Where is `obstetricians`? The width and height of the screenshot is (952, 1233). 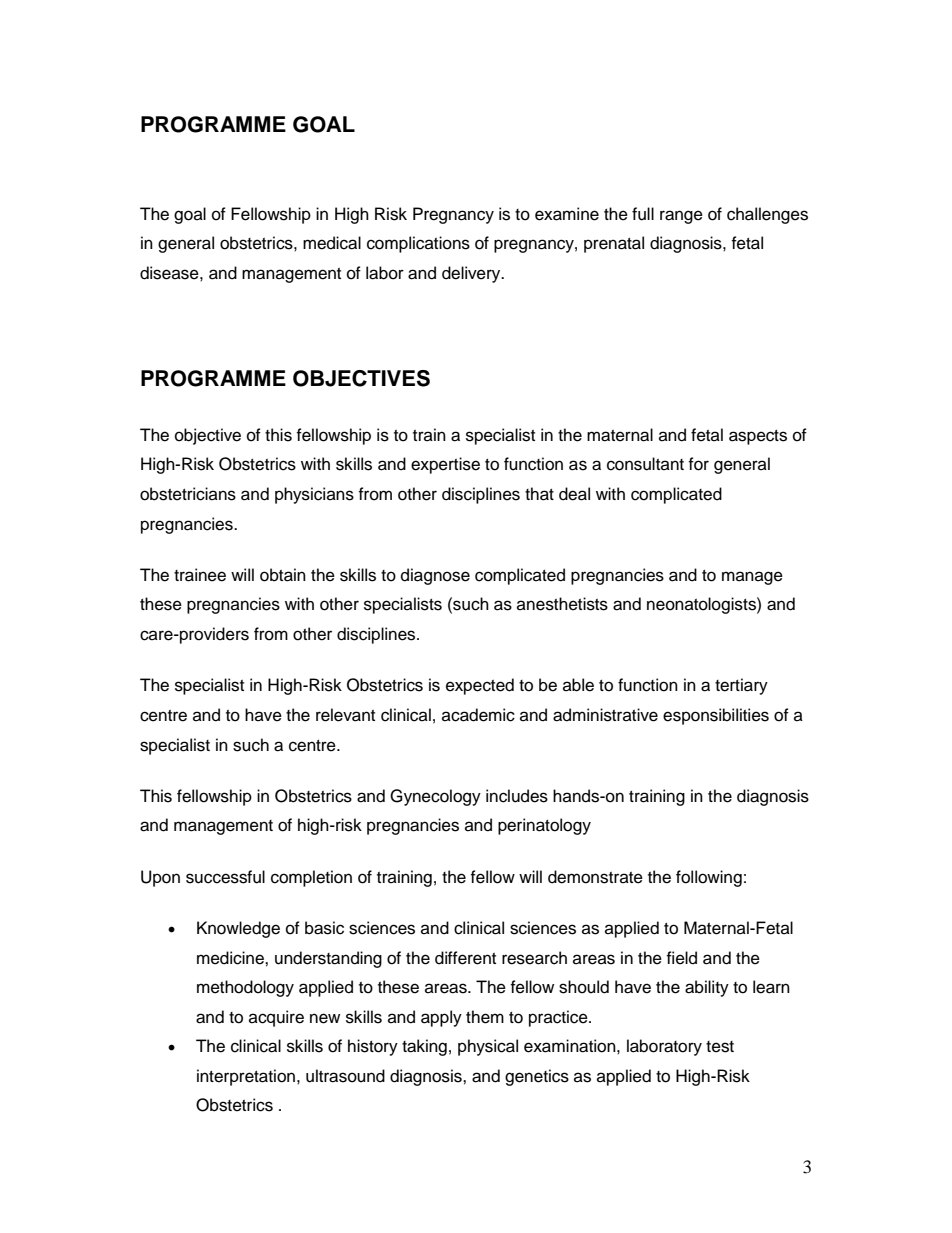 obstetricians is located at coordinates (188, 494).
